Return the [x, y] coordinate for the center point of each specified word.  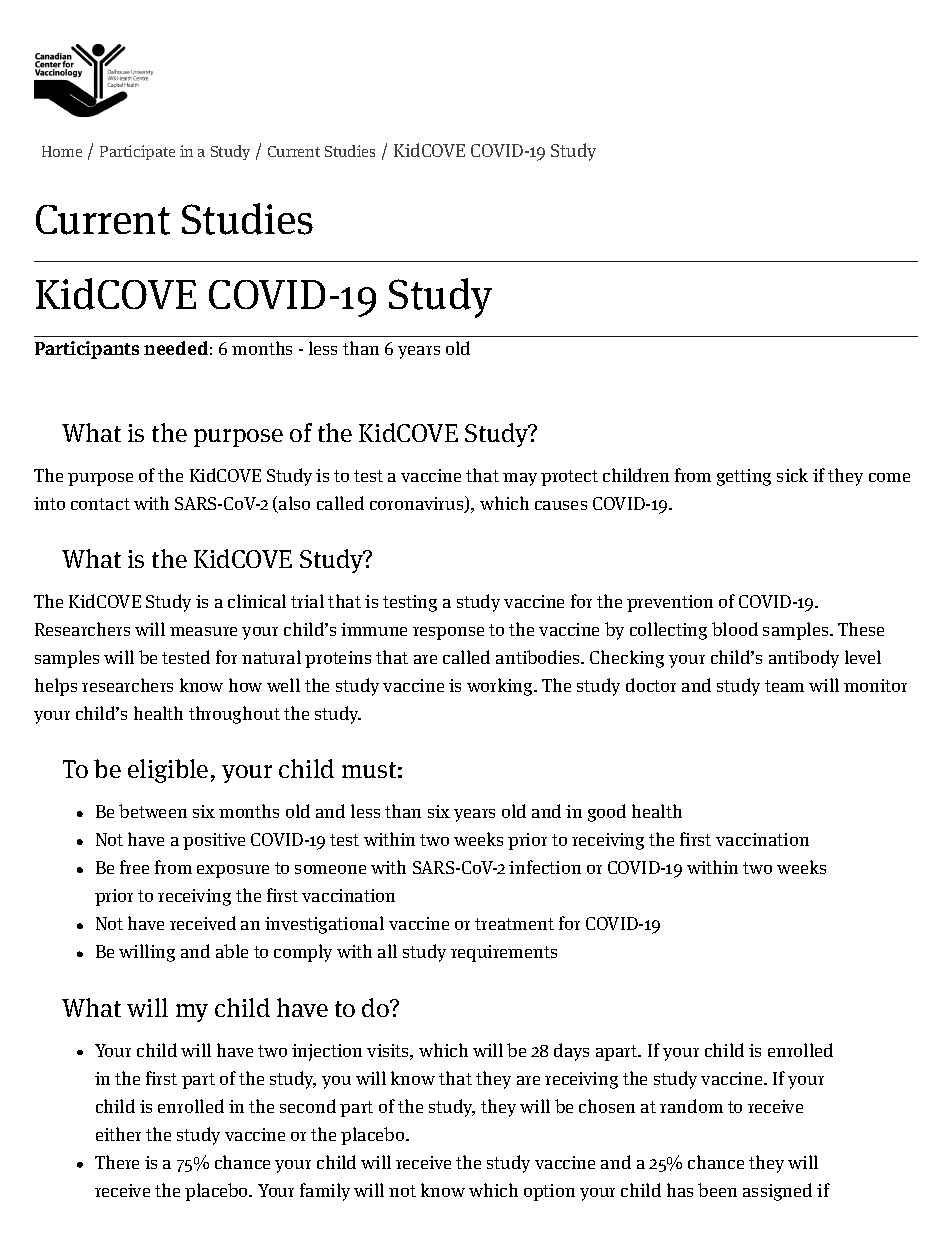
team [784, 686]
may [520, 479]
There [117, 1162]
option [549, 1192]
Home [62, 151]
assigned [777, 1192]
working [501, 687]
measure [203, 631]
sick [792, 475]
